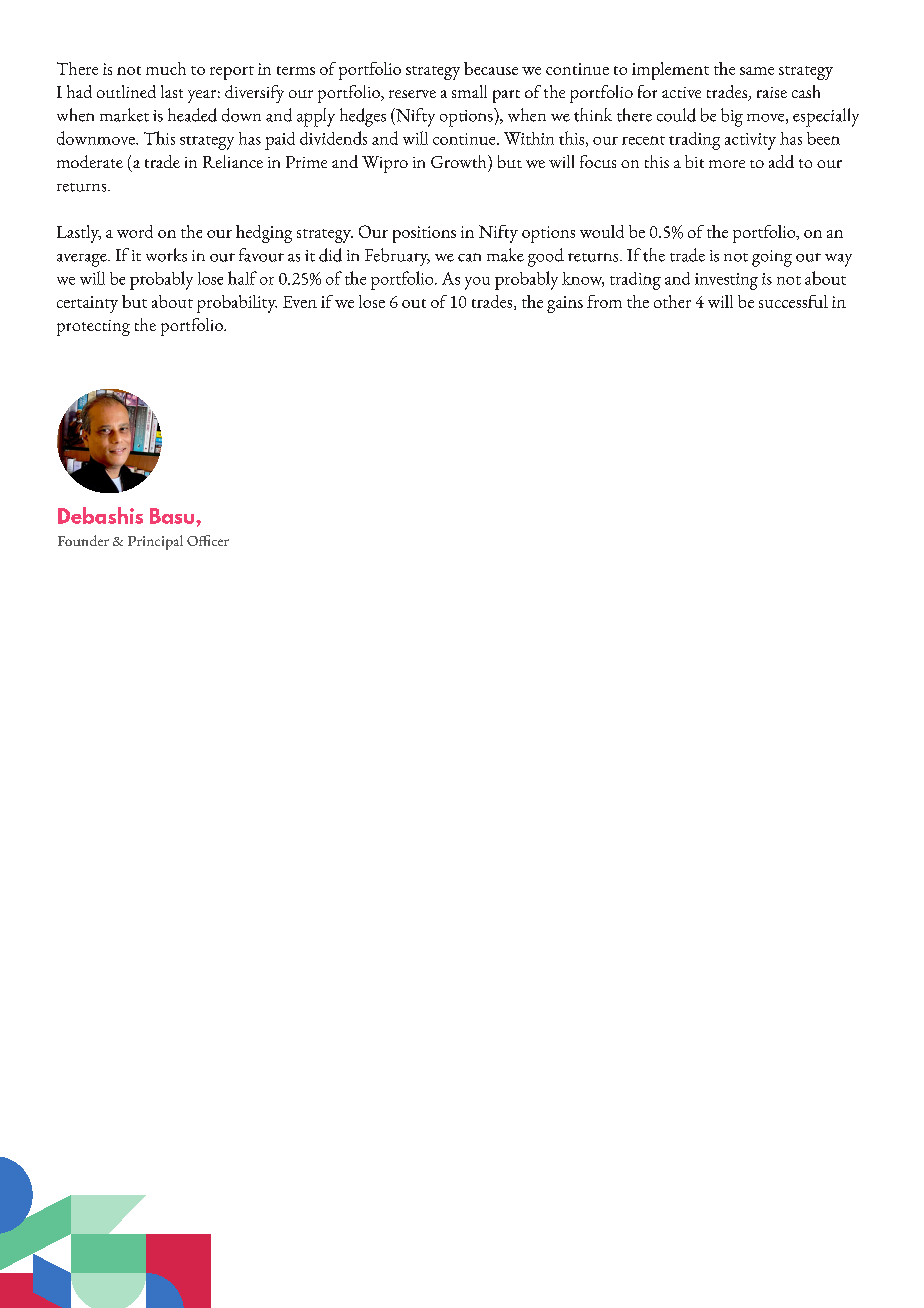 This screenshot has width=924, height=1308. I want to click on going, so click(772, 258).
